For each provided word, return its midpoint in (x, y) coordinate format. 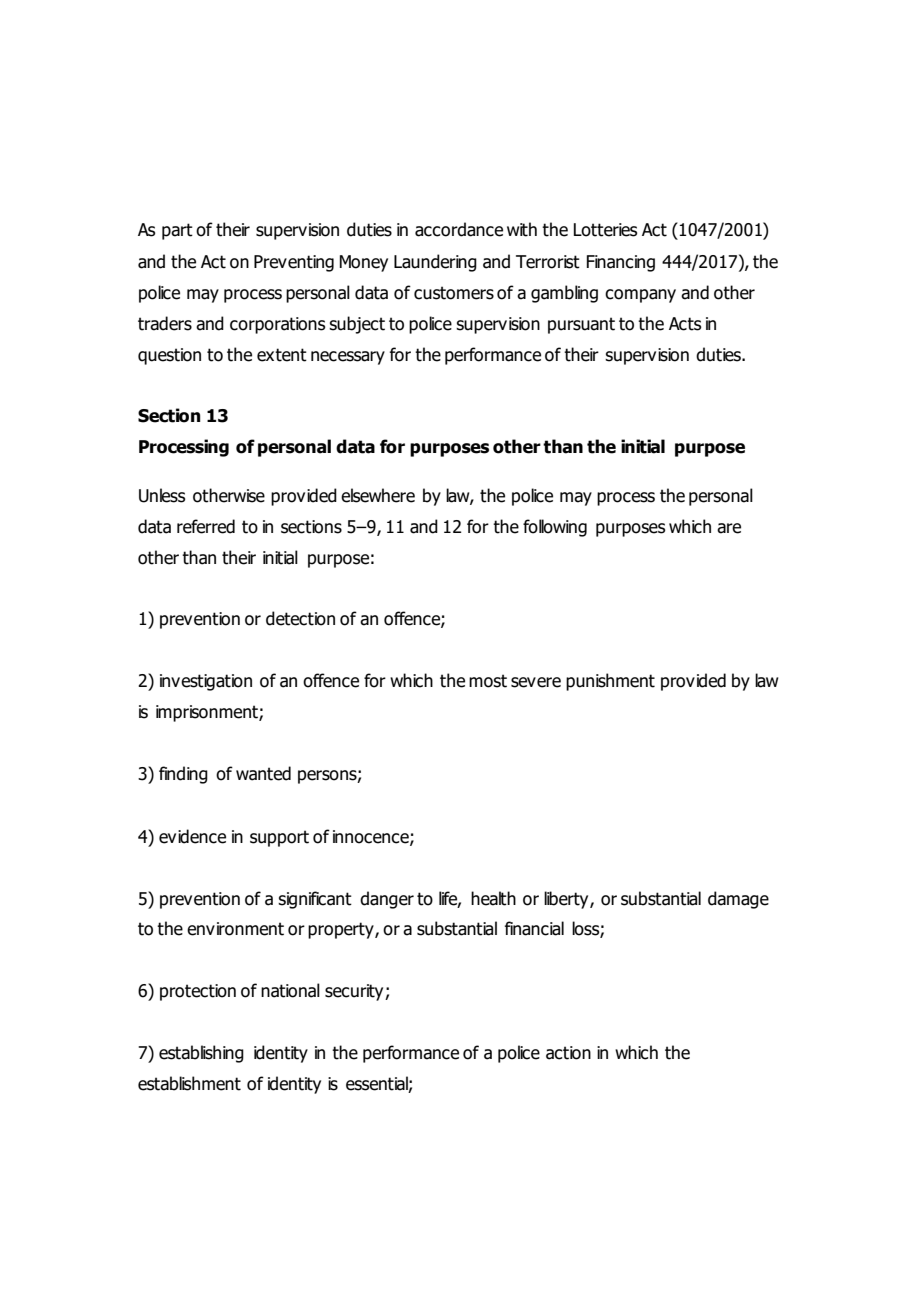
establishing (201, 1054)
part (177, 231)
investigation (206, 682)
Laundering (435, 263)
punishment (610, 682)
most (488, 681)
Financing (621, 263)
